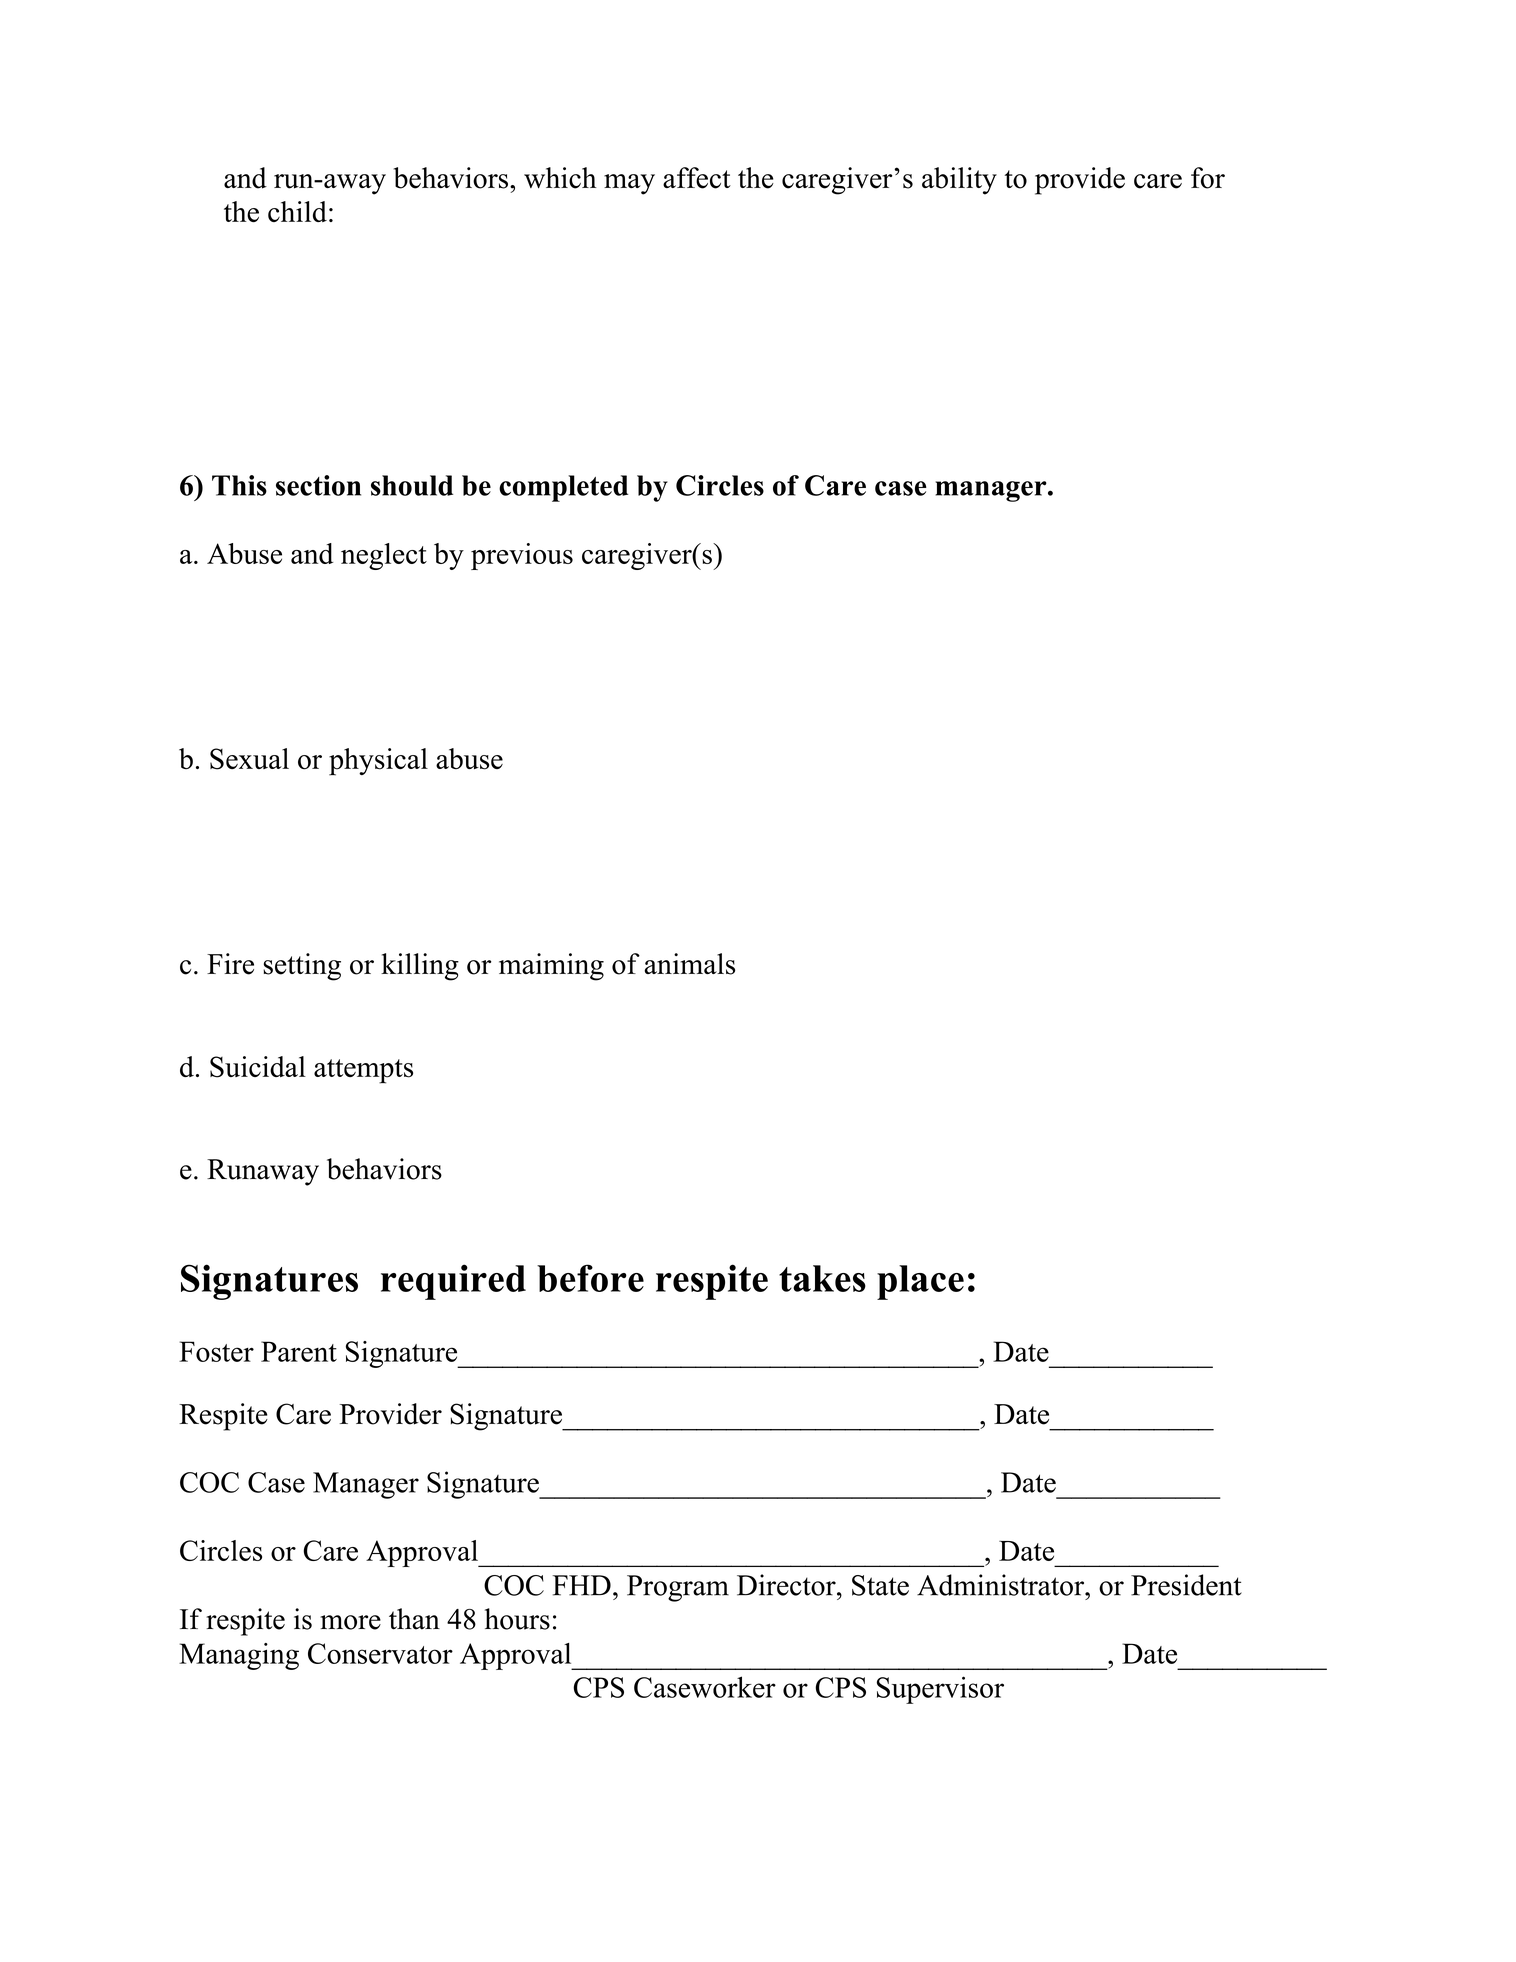 This image has width=1516, height=1962. Describe the element at coordinates (378, 762) in the image. I see `physical` at that location.
